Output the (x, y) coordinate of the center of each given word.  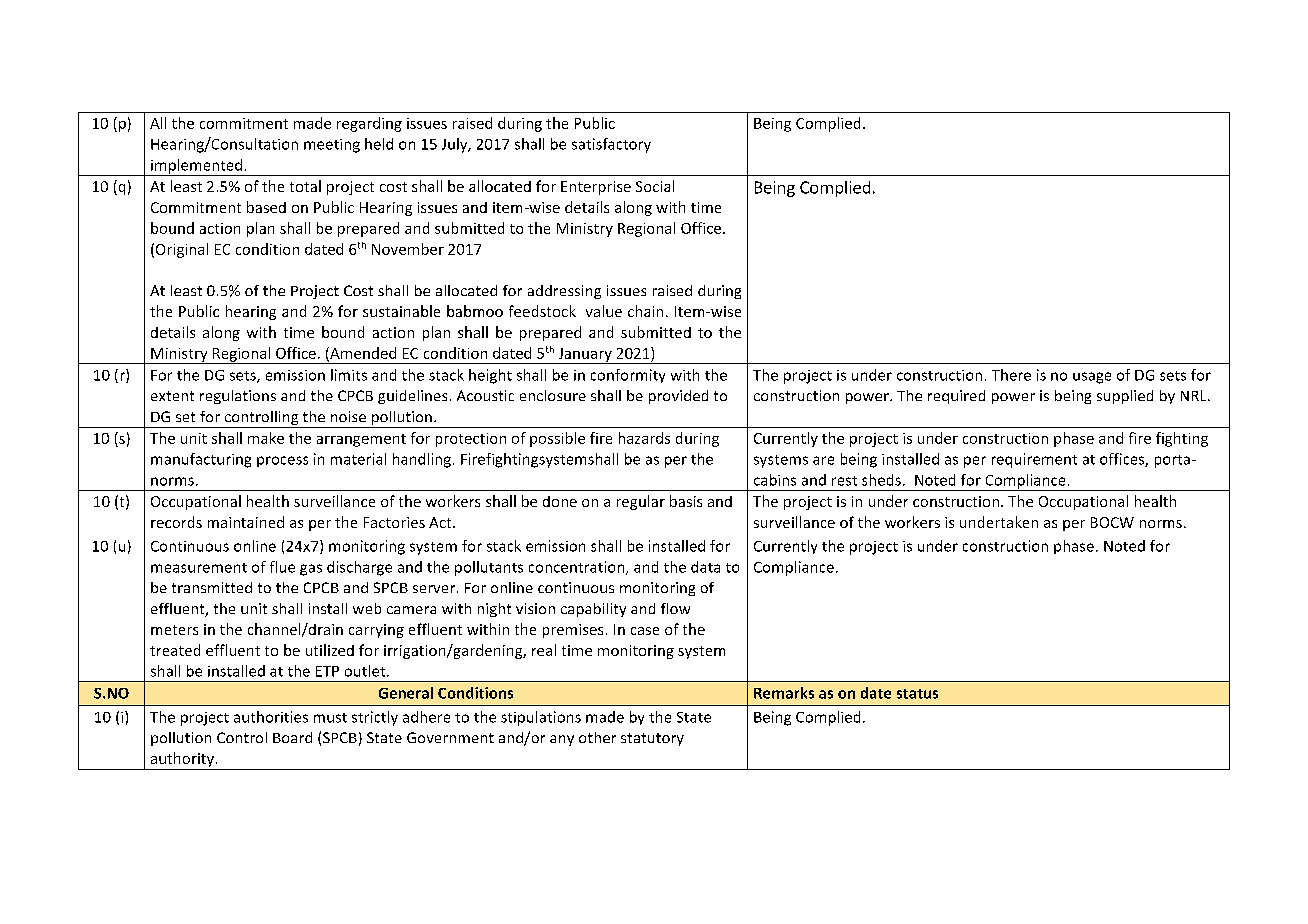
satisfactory (611, 145)
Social (655, 186)
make (266, 438)
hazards (644, 438)
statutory (652, 739)
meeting (332, 146)
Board (292, 737)
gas (311, 570)
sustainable (401, 311)
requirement (1034, 460)
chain (645, 311)
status (917, 694)
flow (675, 608)
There (1011, 375)
